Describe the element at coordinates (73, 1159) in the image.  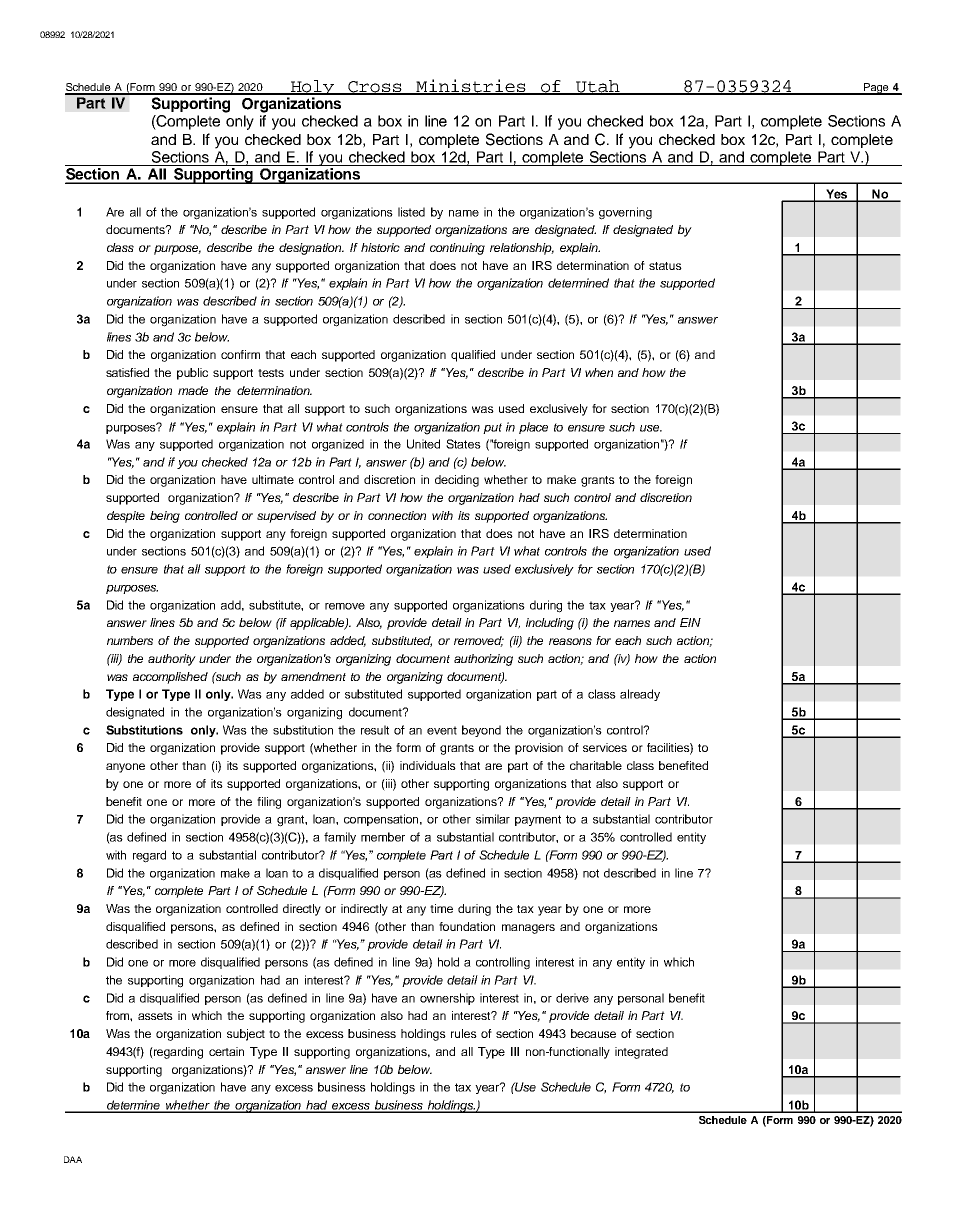
I see `DAA` at that location.
